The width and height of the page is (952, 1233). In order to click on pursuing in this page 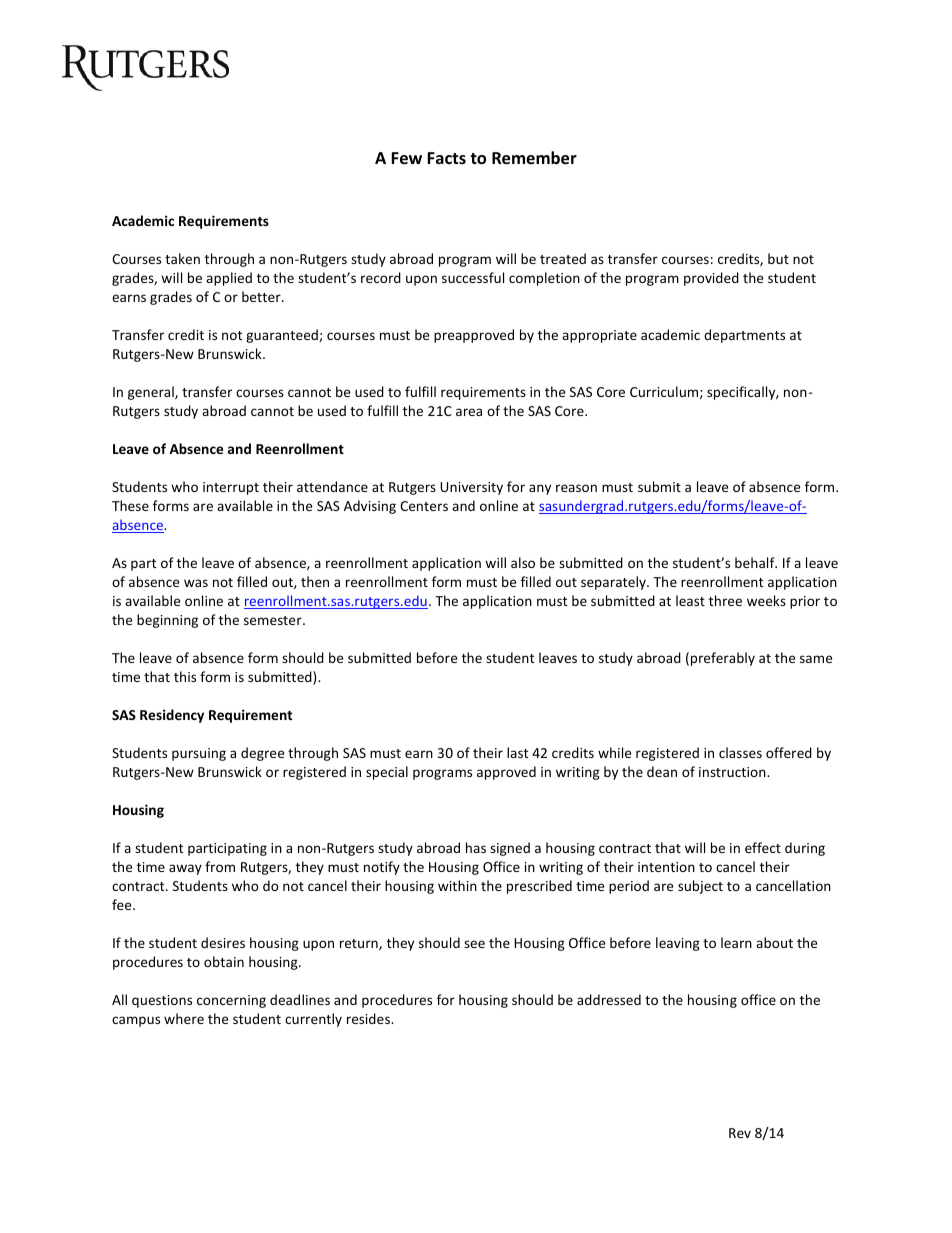, I will do `click(199, 754)`.
